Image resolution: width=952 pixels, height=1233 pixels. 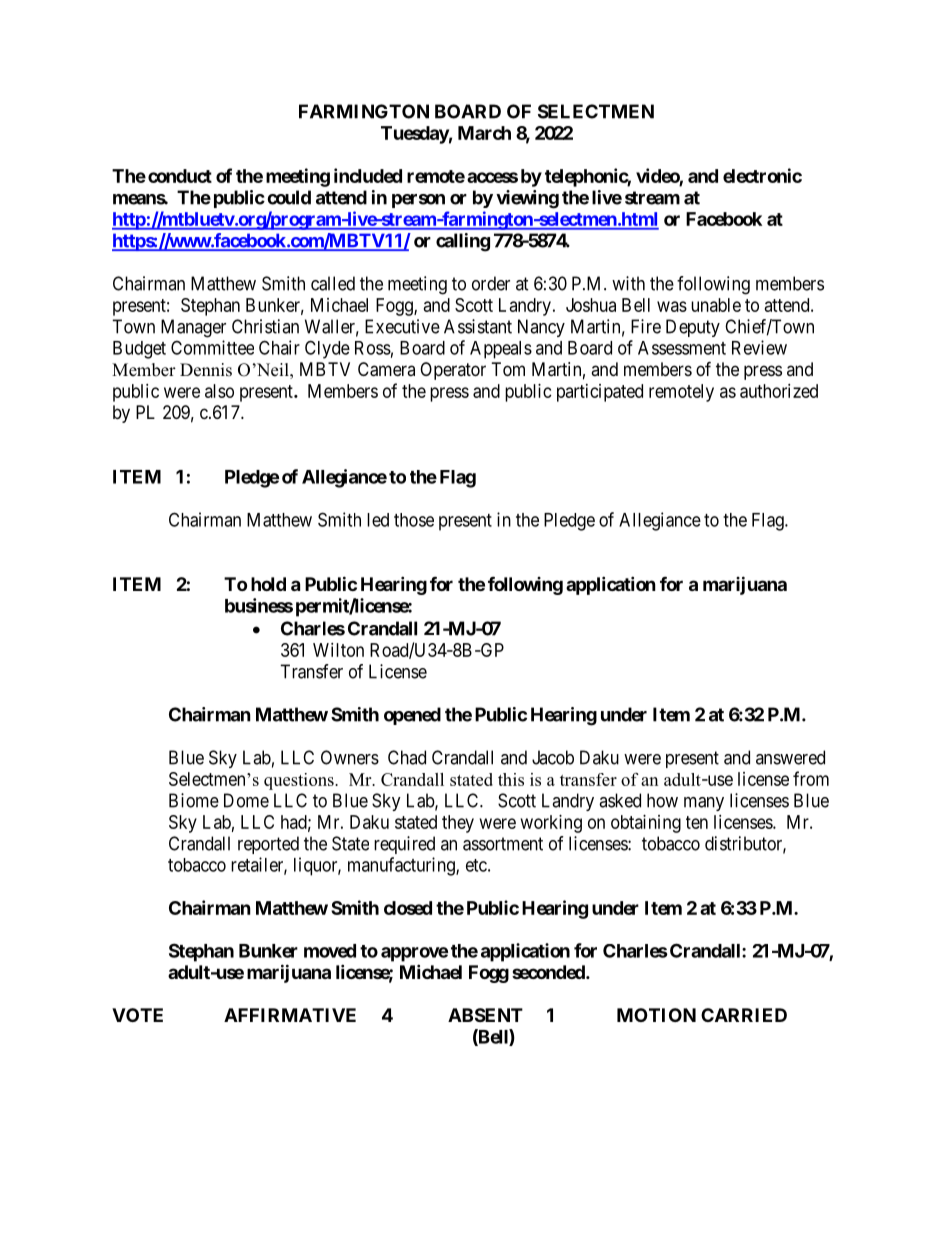 What do you see at coordinates (268, 584) in the screenshot?
I see `hold` at bounding box center [268, 584].
